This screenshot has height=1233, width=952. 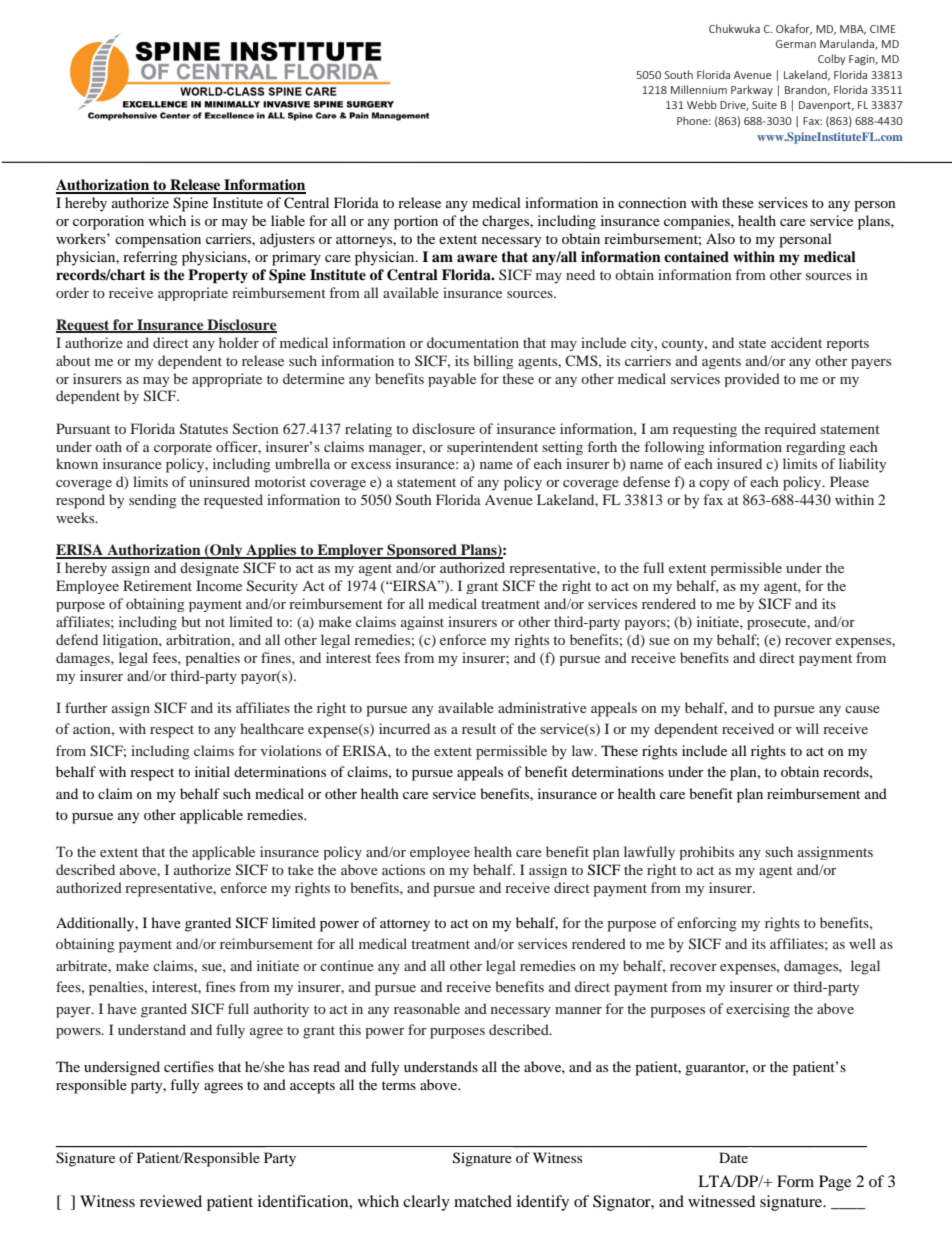 I want to click on result, so click(x=479, y=728).
